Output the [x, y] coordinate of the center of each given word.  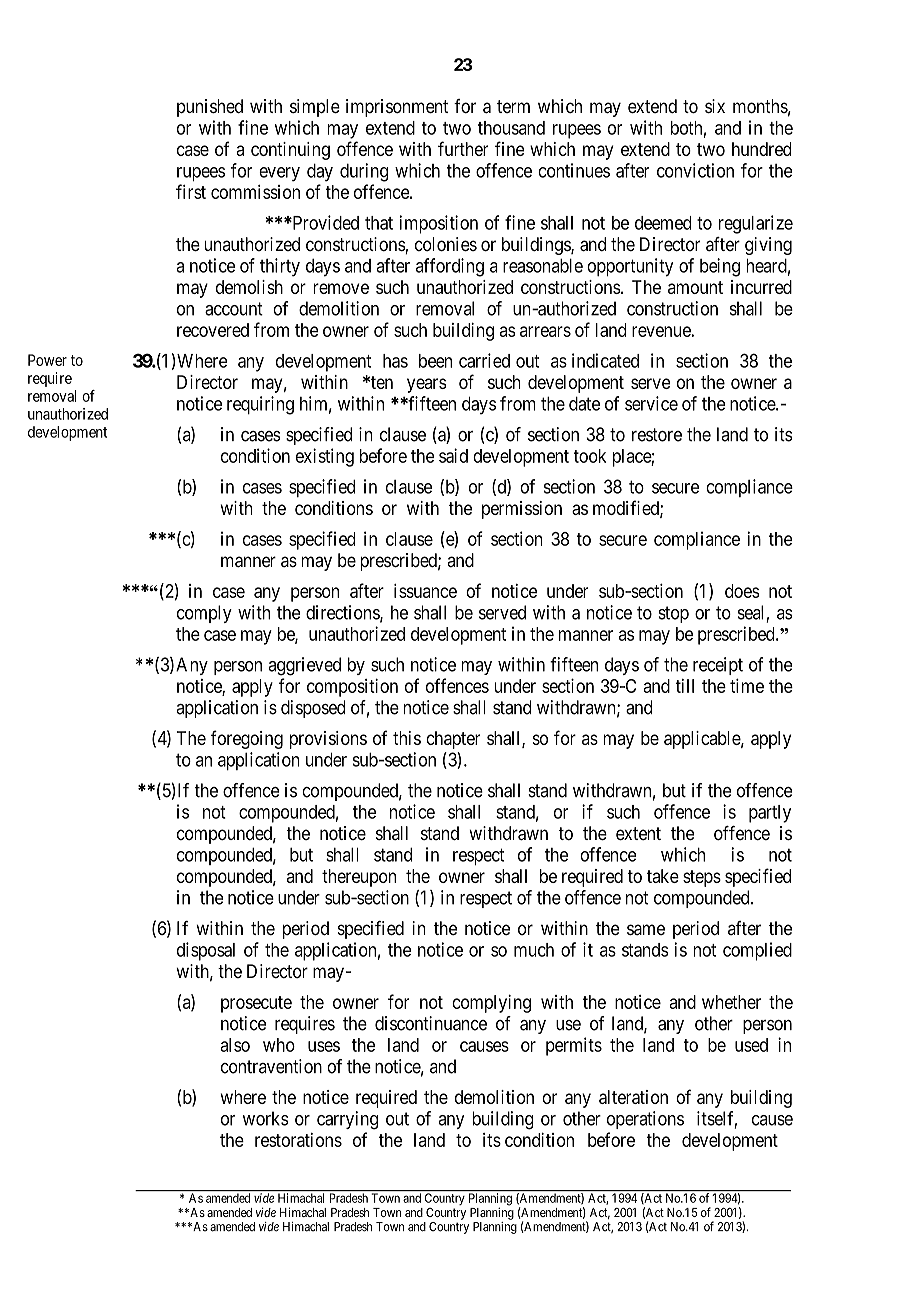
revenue [662, 331]
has [395, 361]
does [742, 591]
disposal [206, 951]
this [407, 738]
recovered [213, 330]
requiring [260, 405]
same [646, 929]
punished [210, 108]
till [684, 686]
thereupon [359, 878]
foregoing [246, 739]
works [266, 1118]
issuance [425, 591]
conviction [695, 170]
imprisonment [397, 108]
